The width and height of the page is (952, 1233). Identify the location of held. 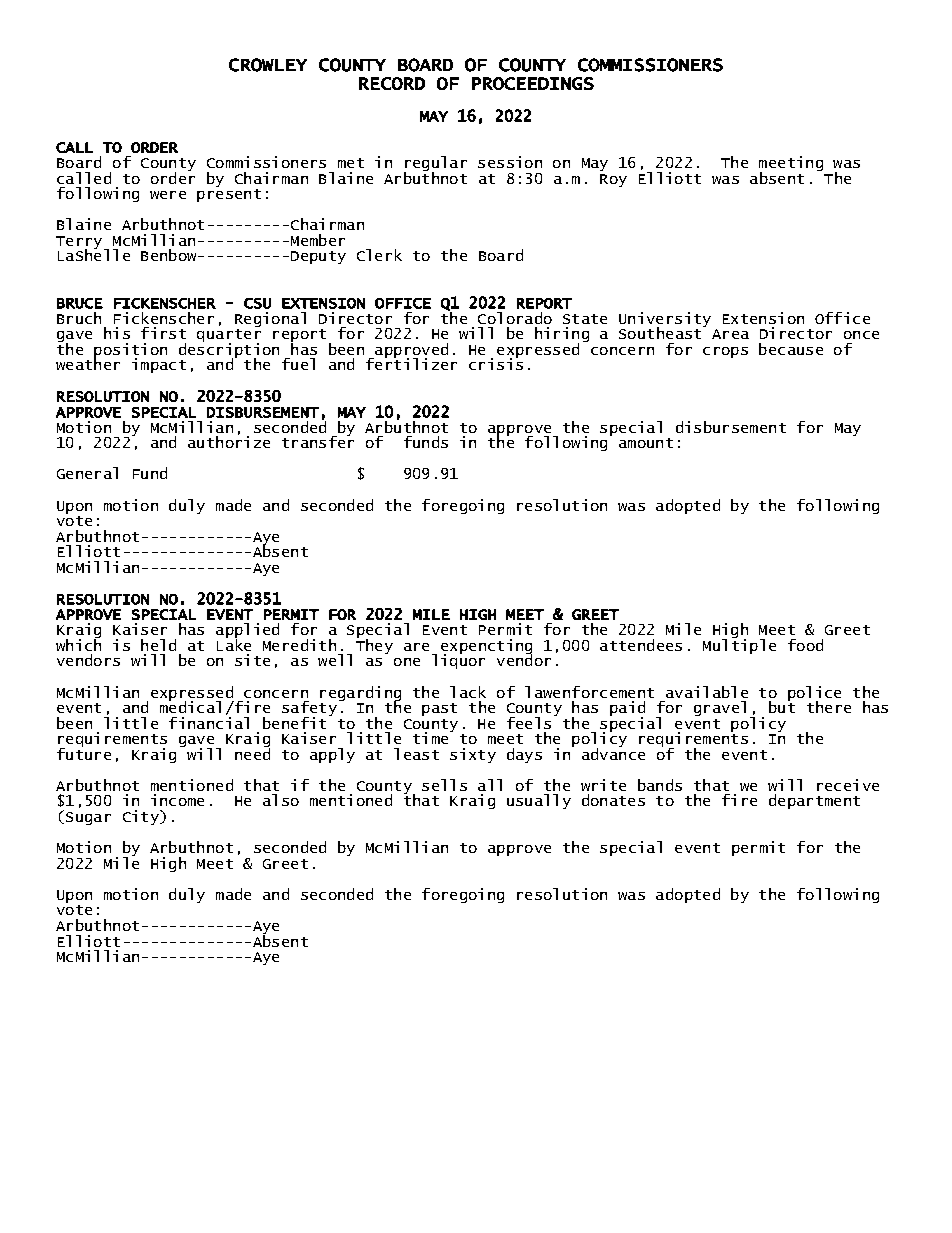
(158, 645).
